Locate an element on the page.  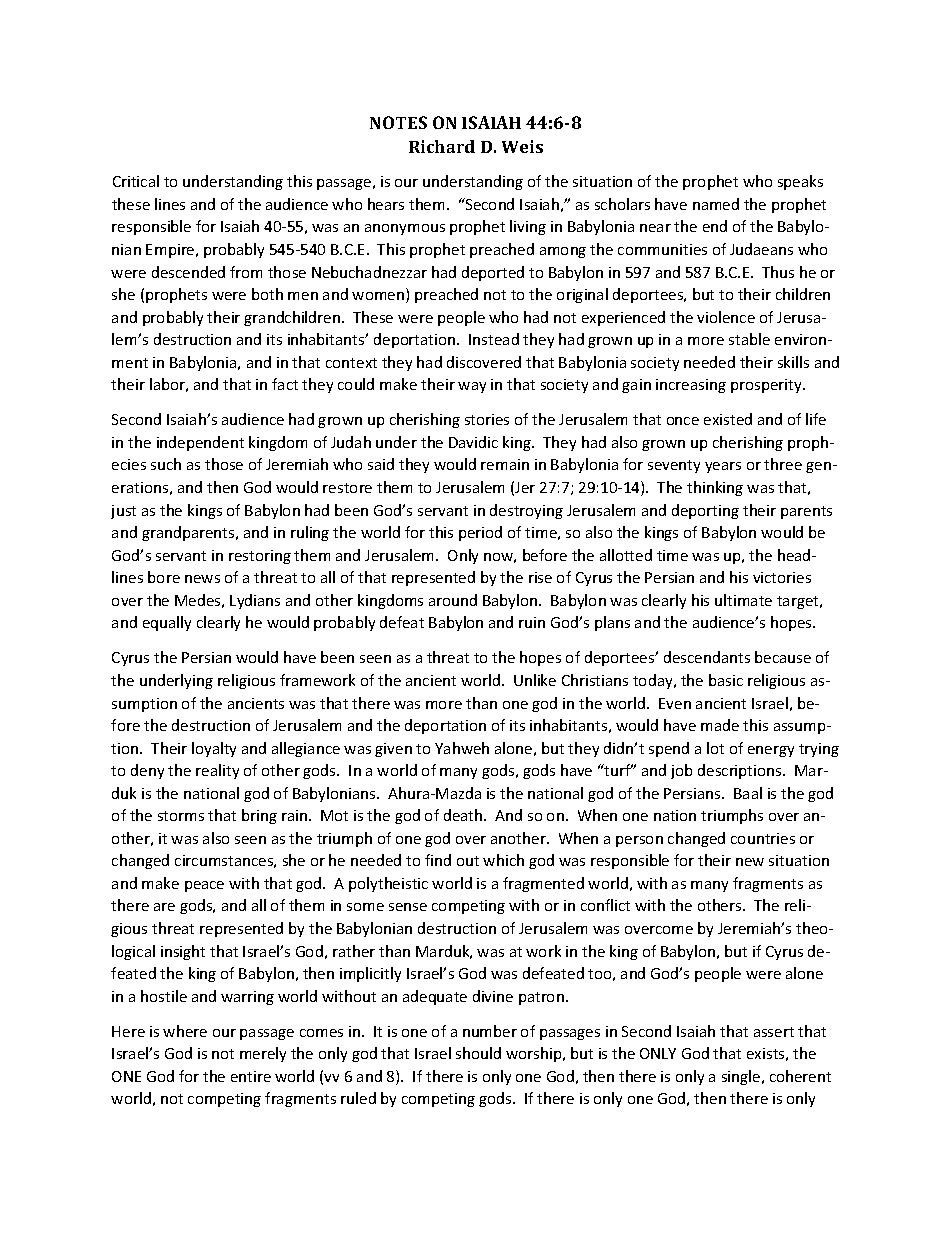
Yahweh is located at coordinates (462, 748).
